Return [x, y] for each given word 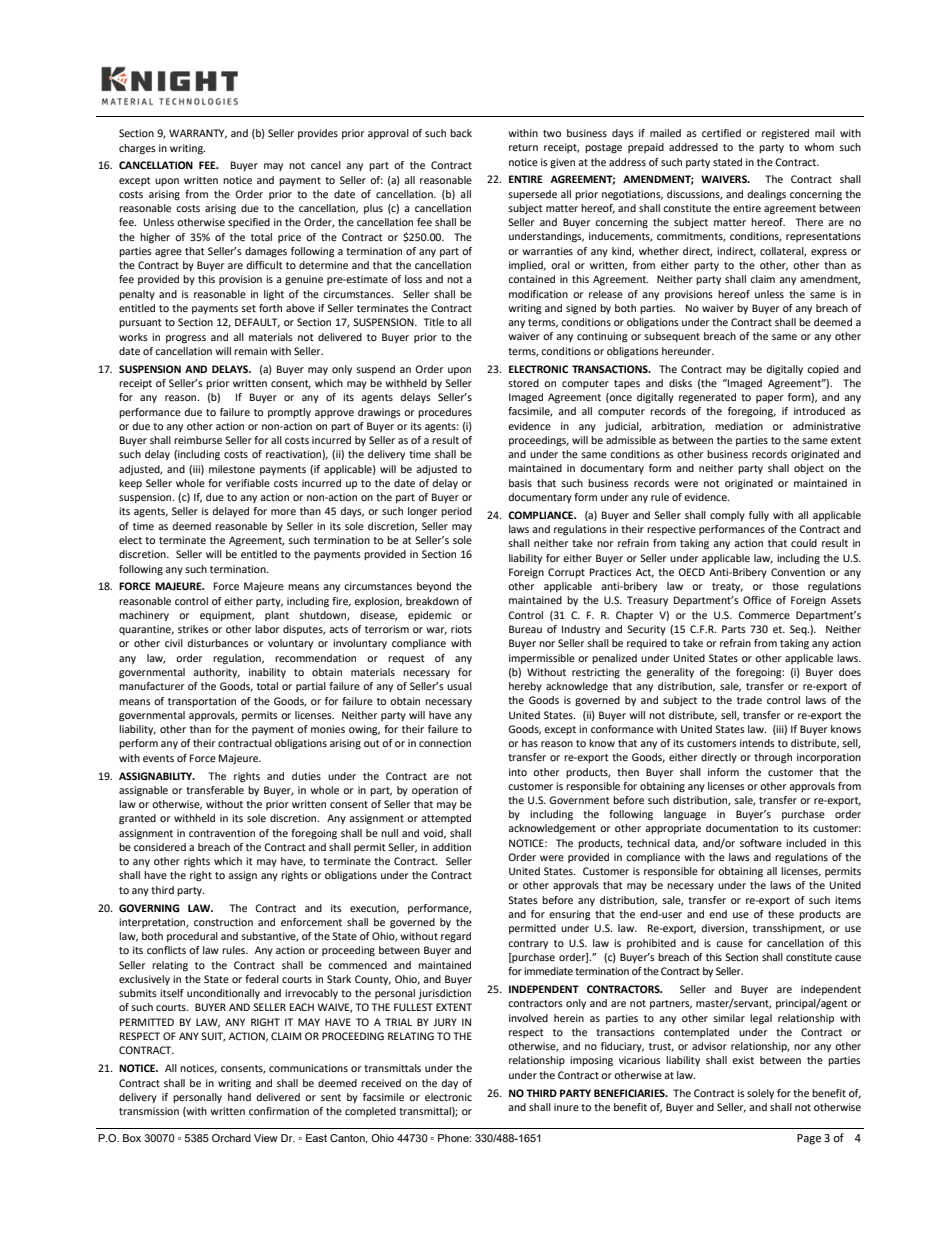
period [456, 512]
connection [445, 743]
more [283, 512]
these [781, 914]
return [523, 147]
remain [250, 351]
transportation [202, 702]
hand [239, 1097]
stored [523, 383]
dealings [766, 195]
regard [456, 937]
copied [823, 370]
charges [137, 149]
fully [759, 516]
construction [223, 922]
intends [757, 743]
